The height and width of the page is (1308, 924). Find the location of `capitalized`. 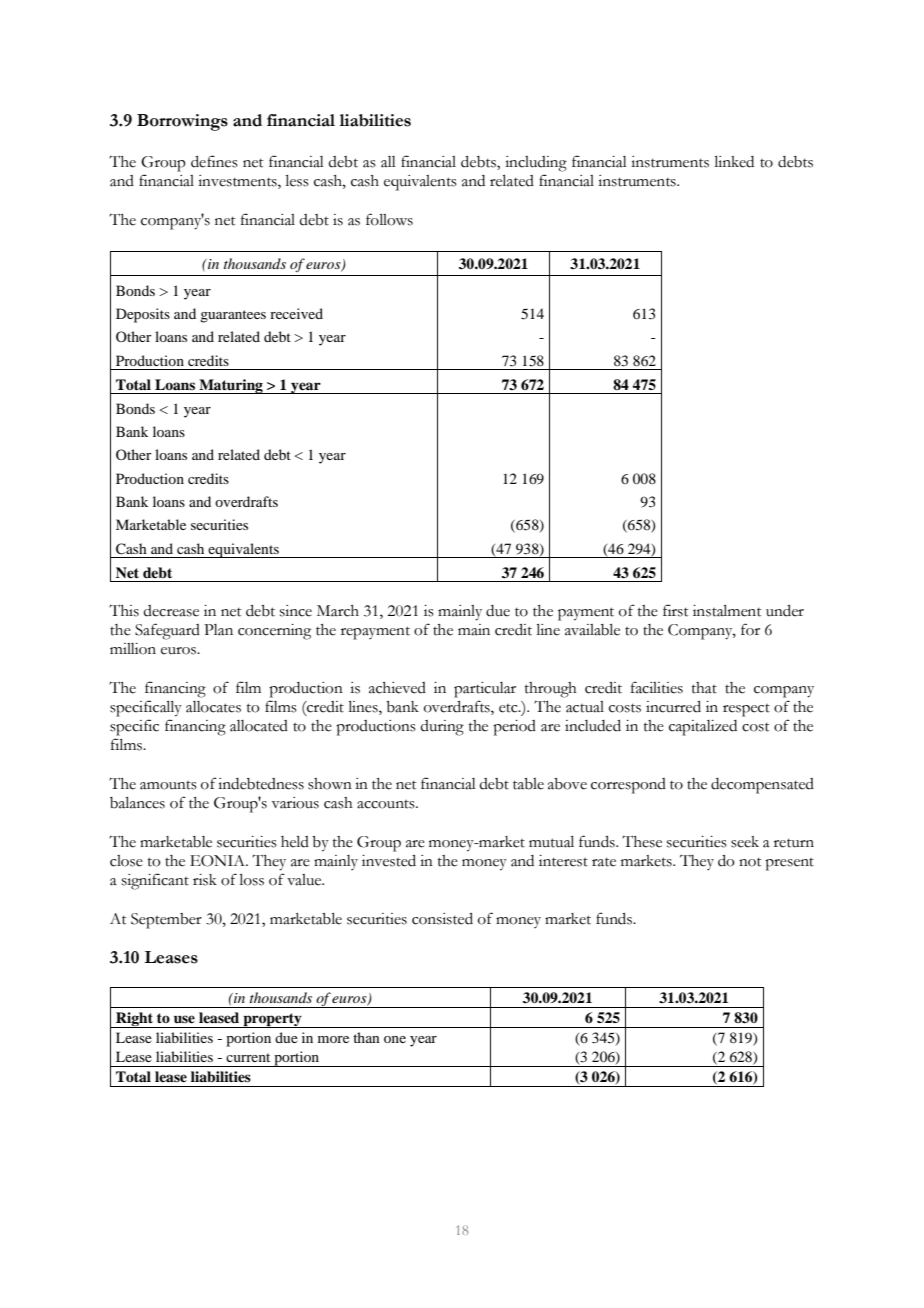

capitalized is located at coordinates (703, 728).
